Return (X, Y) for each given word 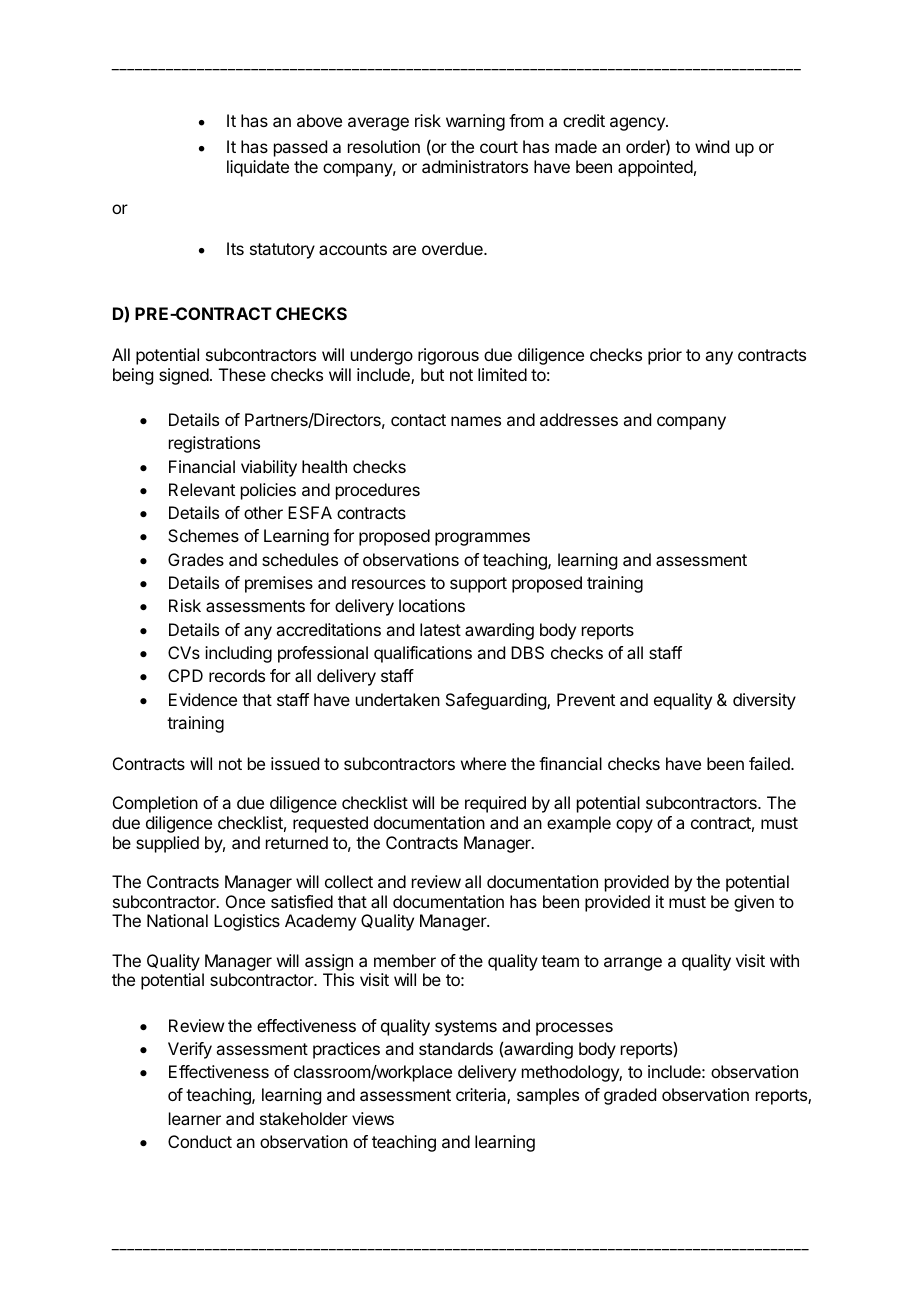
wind (712, 146)
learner (195, 1118)
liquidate (258, 168)
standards (456, 1048)
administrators (475, 166)
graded (630, 1096)
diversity (764, 701)
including (238, 654)
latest (440, 629)
